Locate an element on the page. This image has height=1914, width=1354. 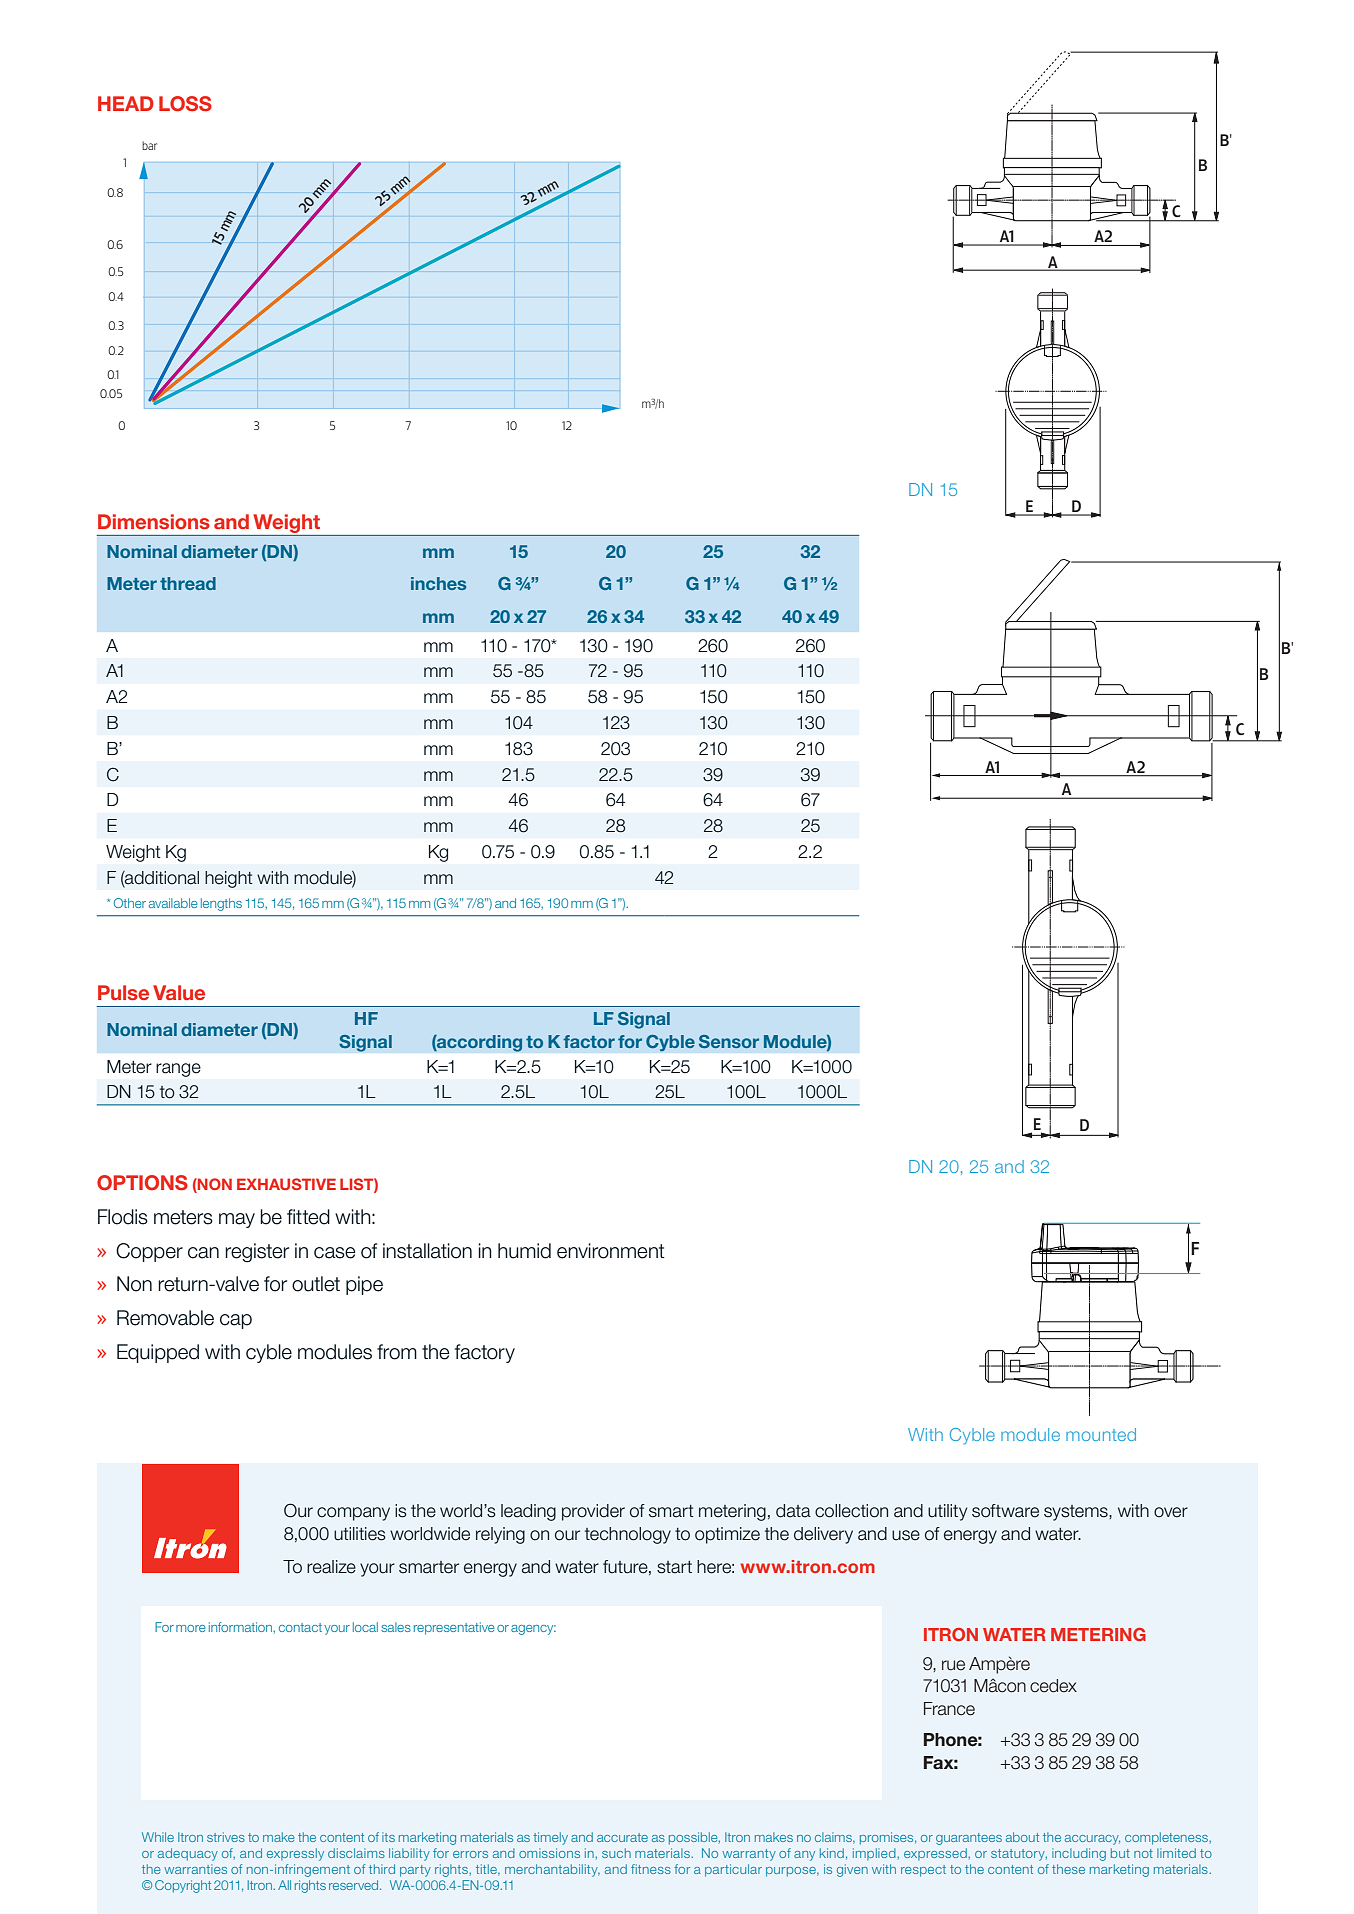
humid is located at coordinates (524, 1251).
